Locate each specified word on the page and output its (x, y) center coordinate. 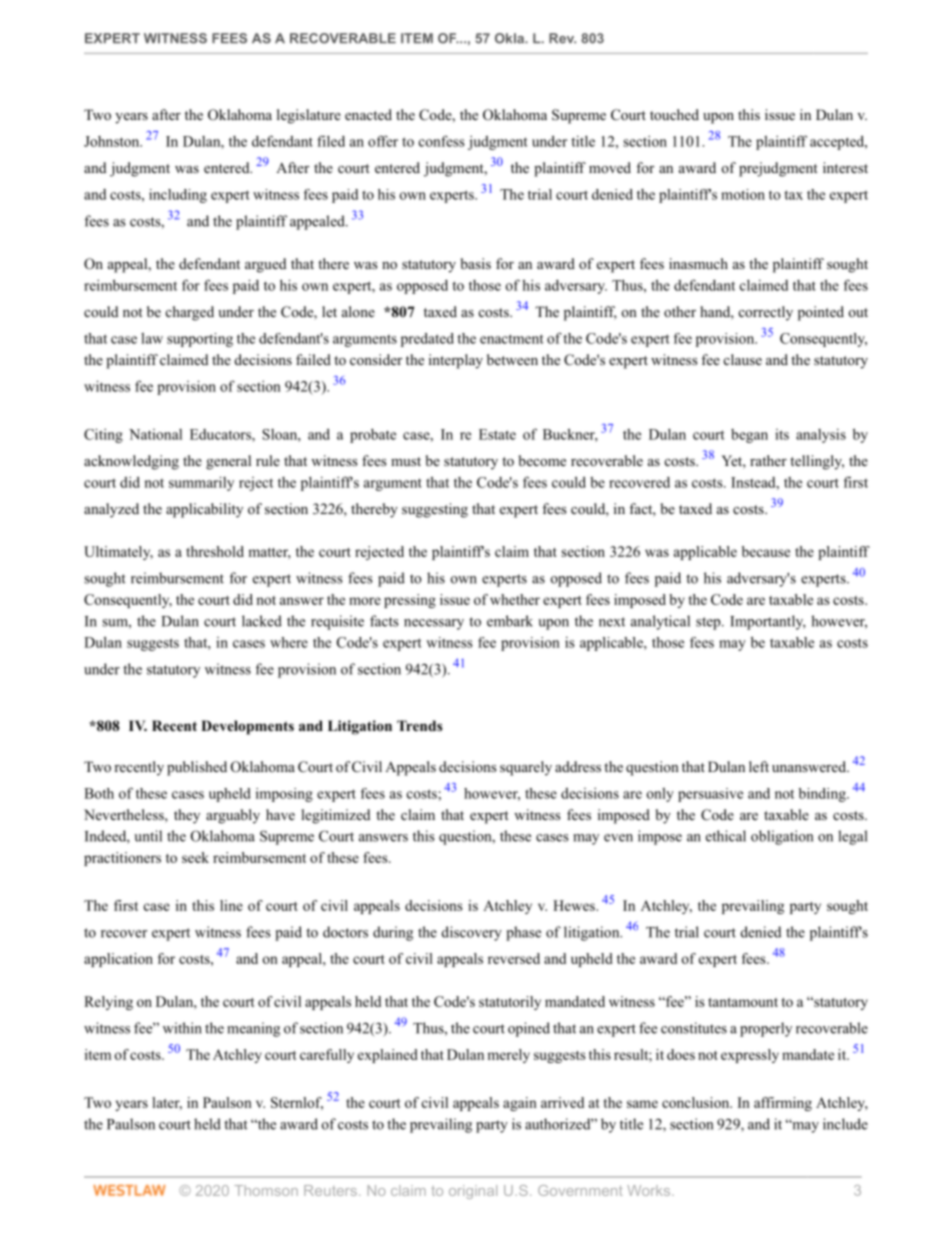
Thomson (266, 1190)
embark (510, 621)
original (473, 1192)
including (178, 196)
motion (743, 194)
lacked (262, 621)
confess (442, 141)
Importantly (768, 622)
